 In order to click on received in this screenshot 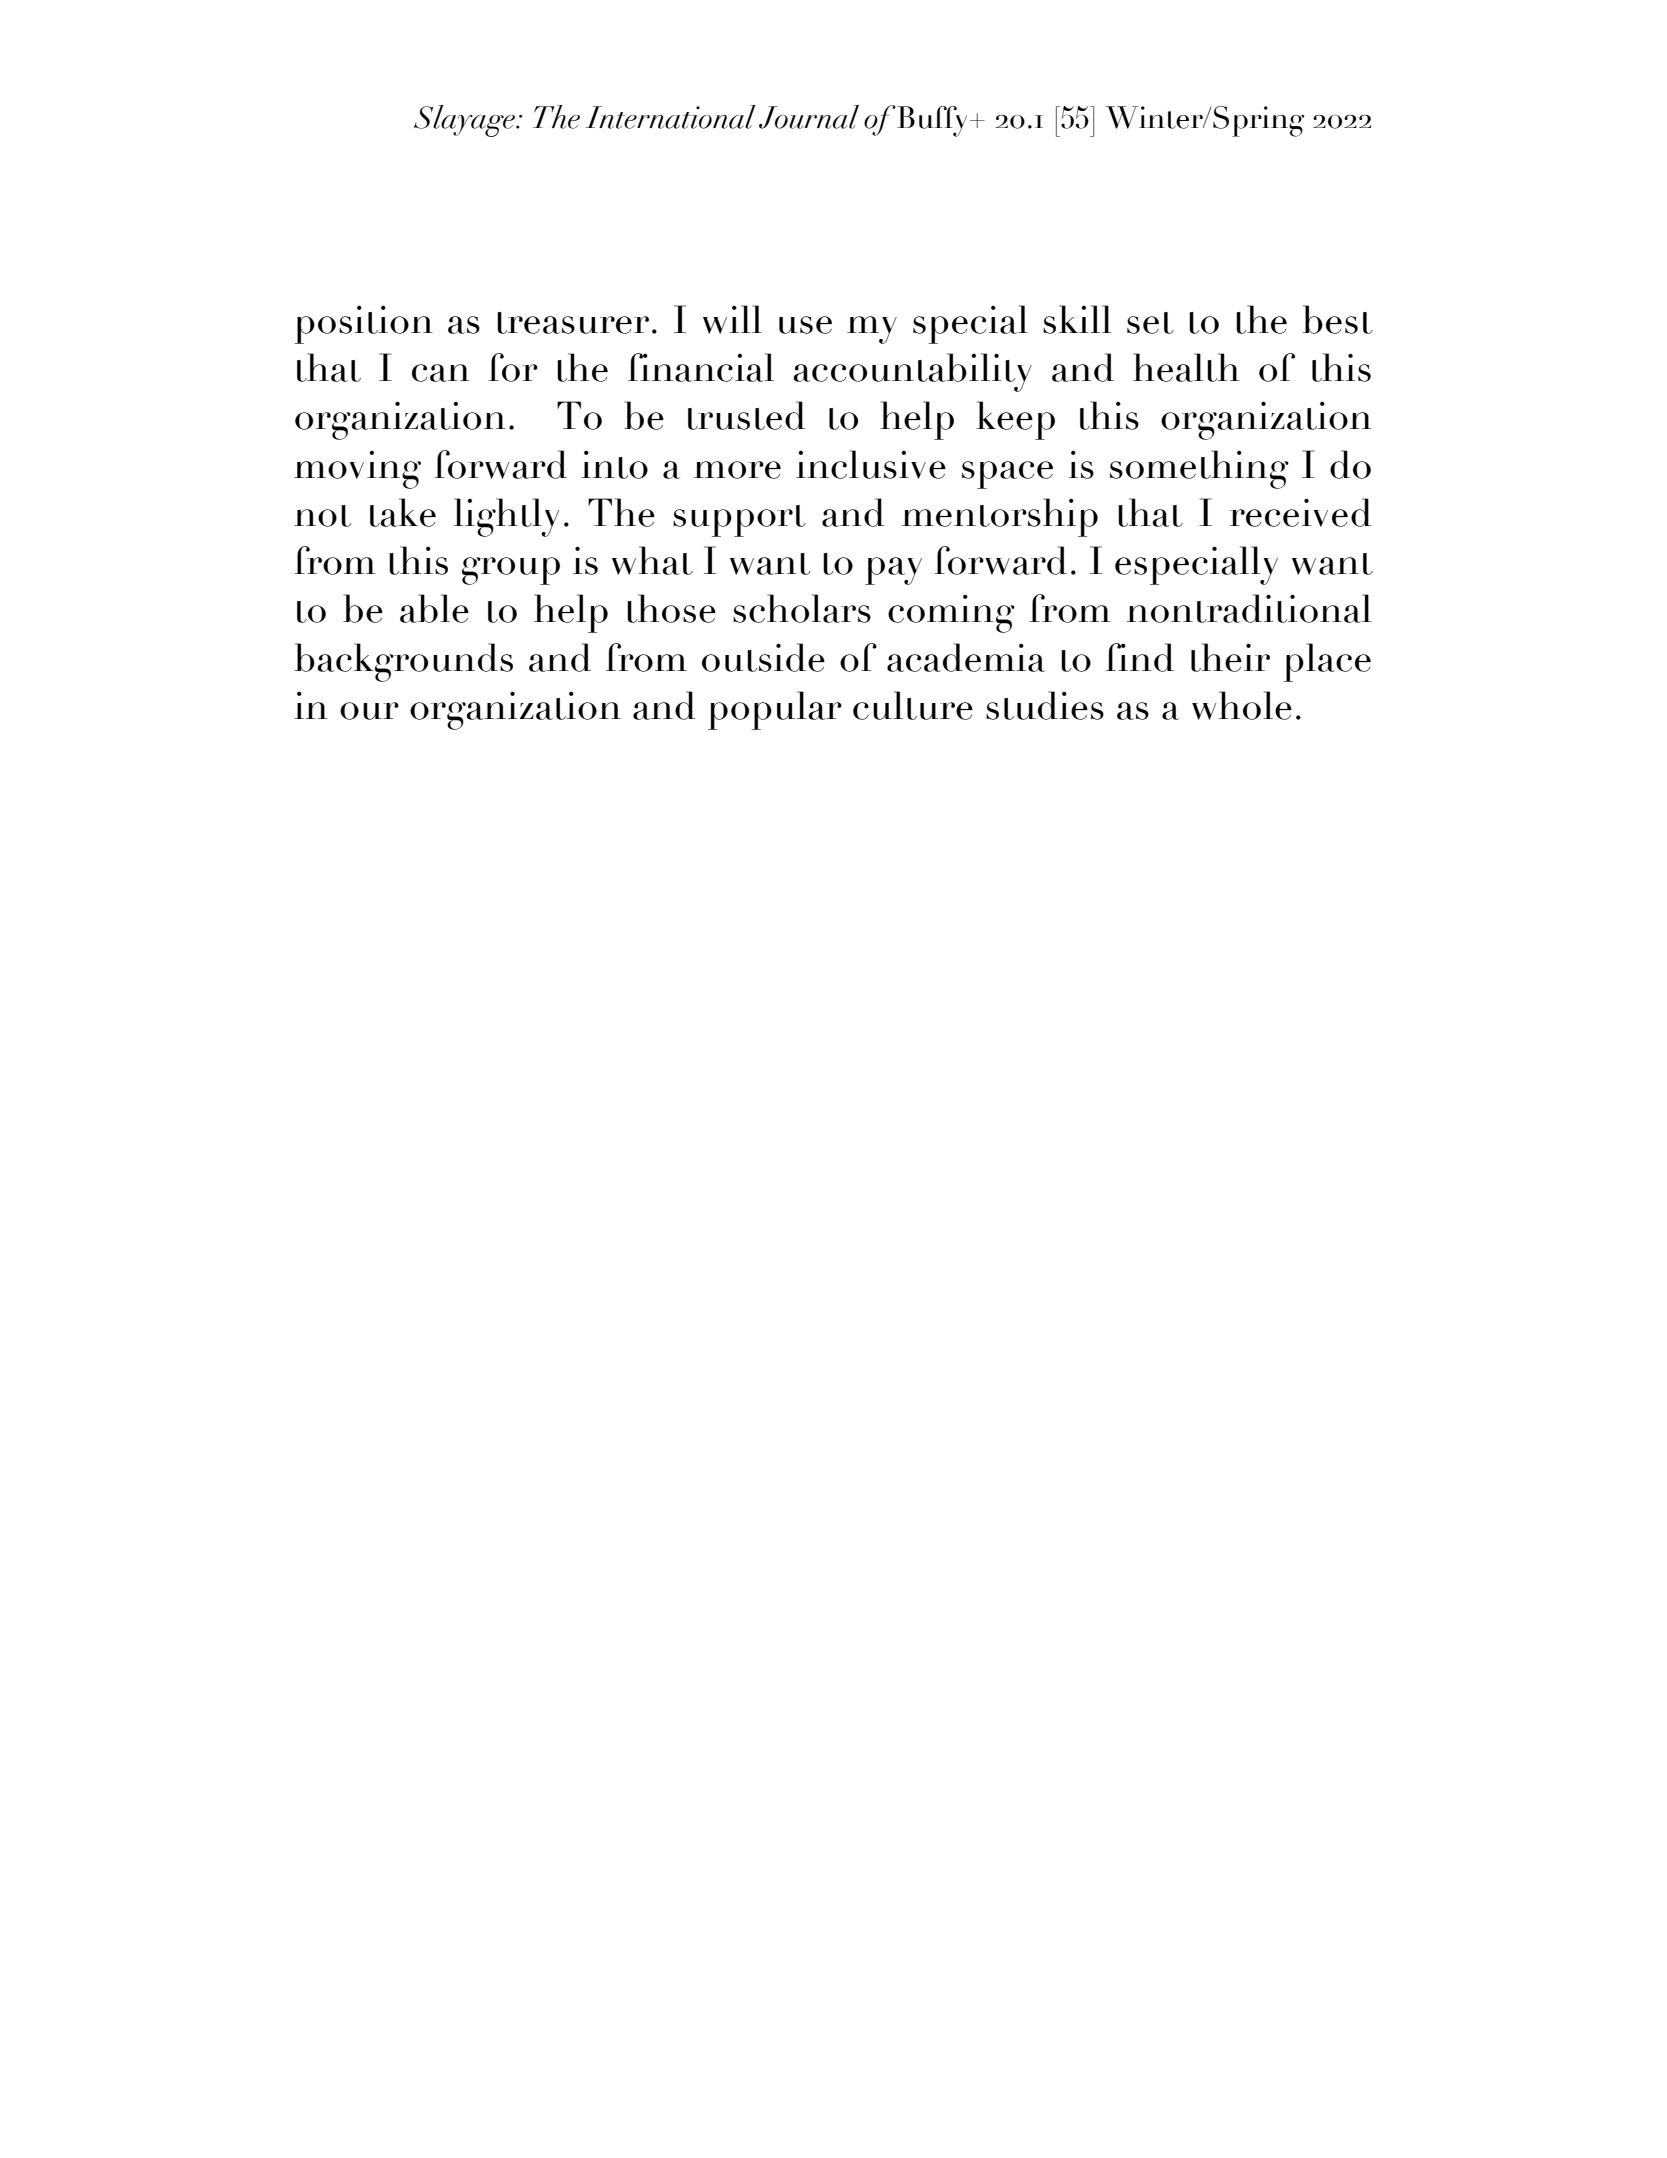, I will do `click(1300, 512)`.
